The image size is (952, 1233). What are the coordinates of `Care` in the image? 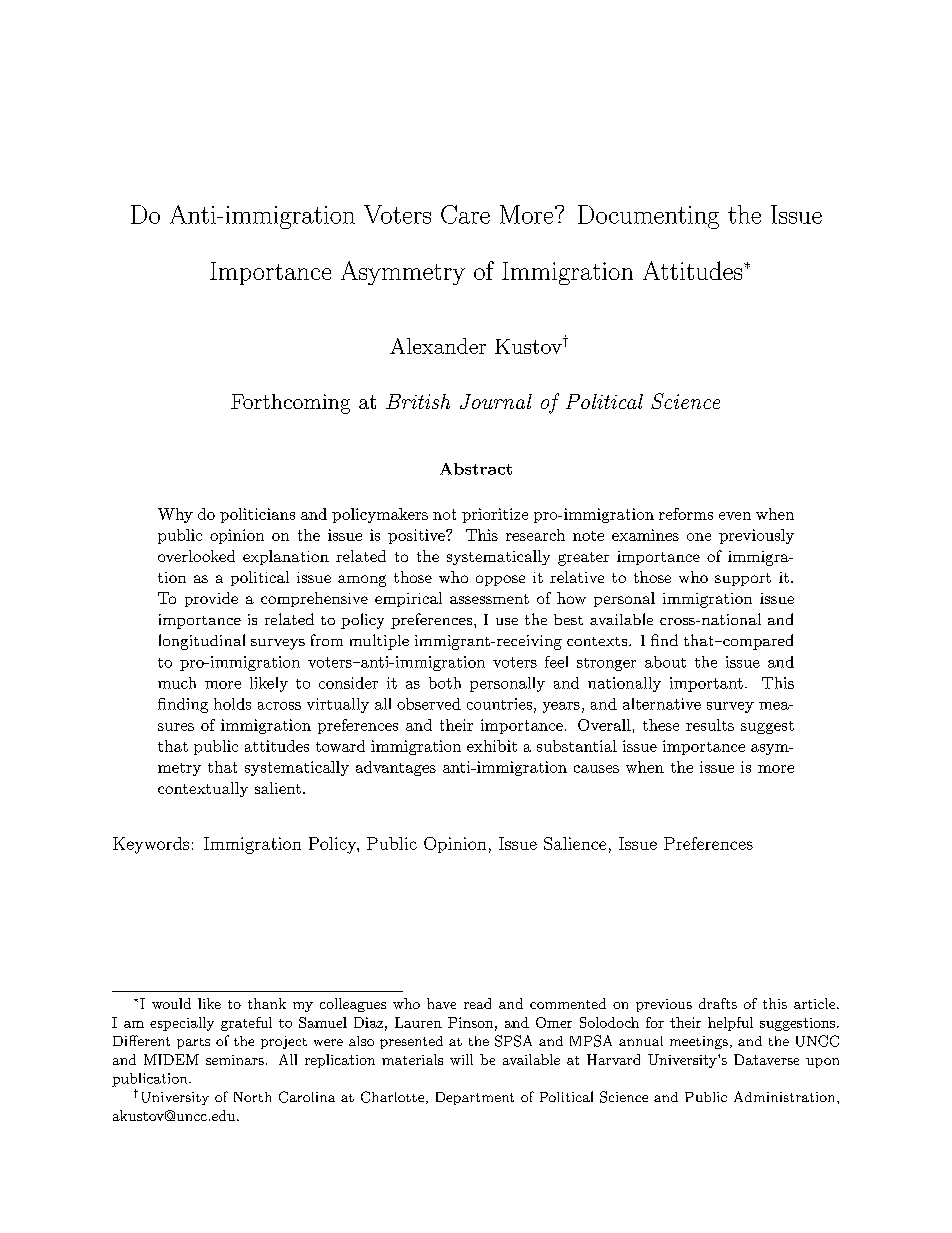 It's located at (465, 214).
